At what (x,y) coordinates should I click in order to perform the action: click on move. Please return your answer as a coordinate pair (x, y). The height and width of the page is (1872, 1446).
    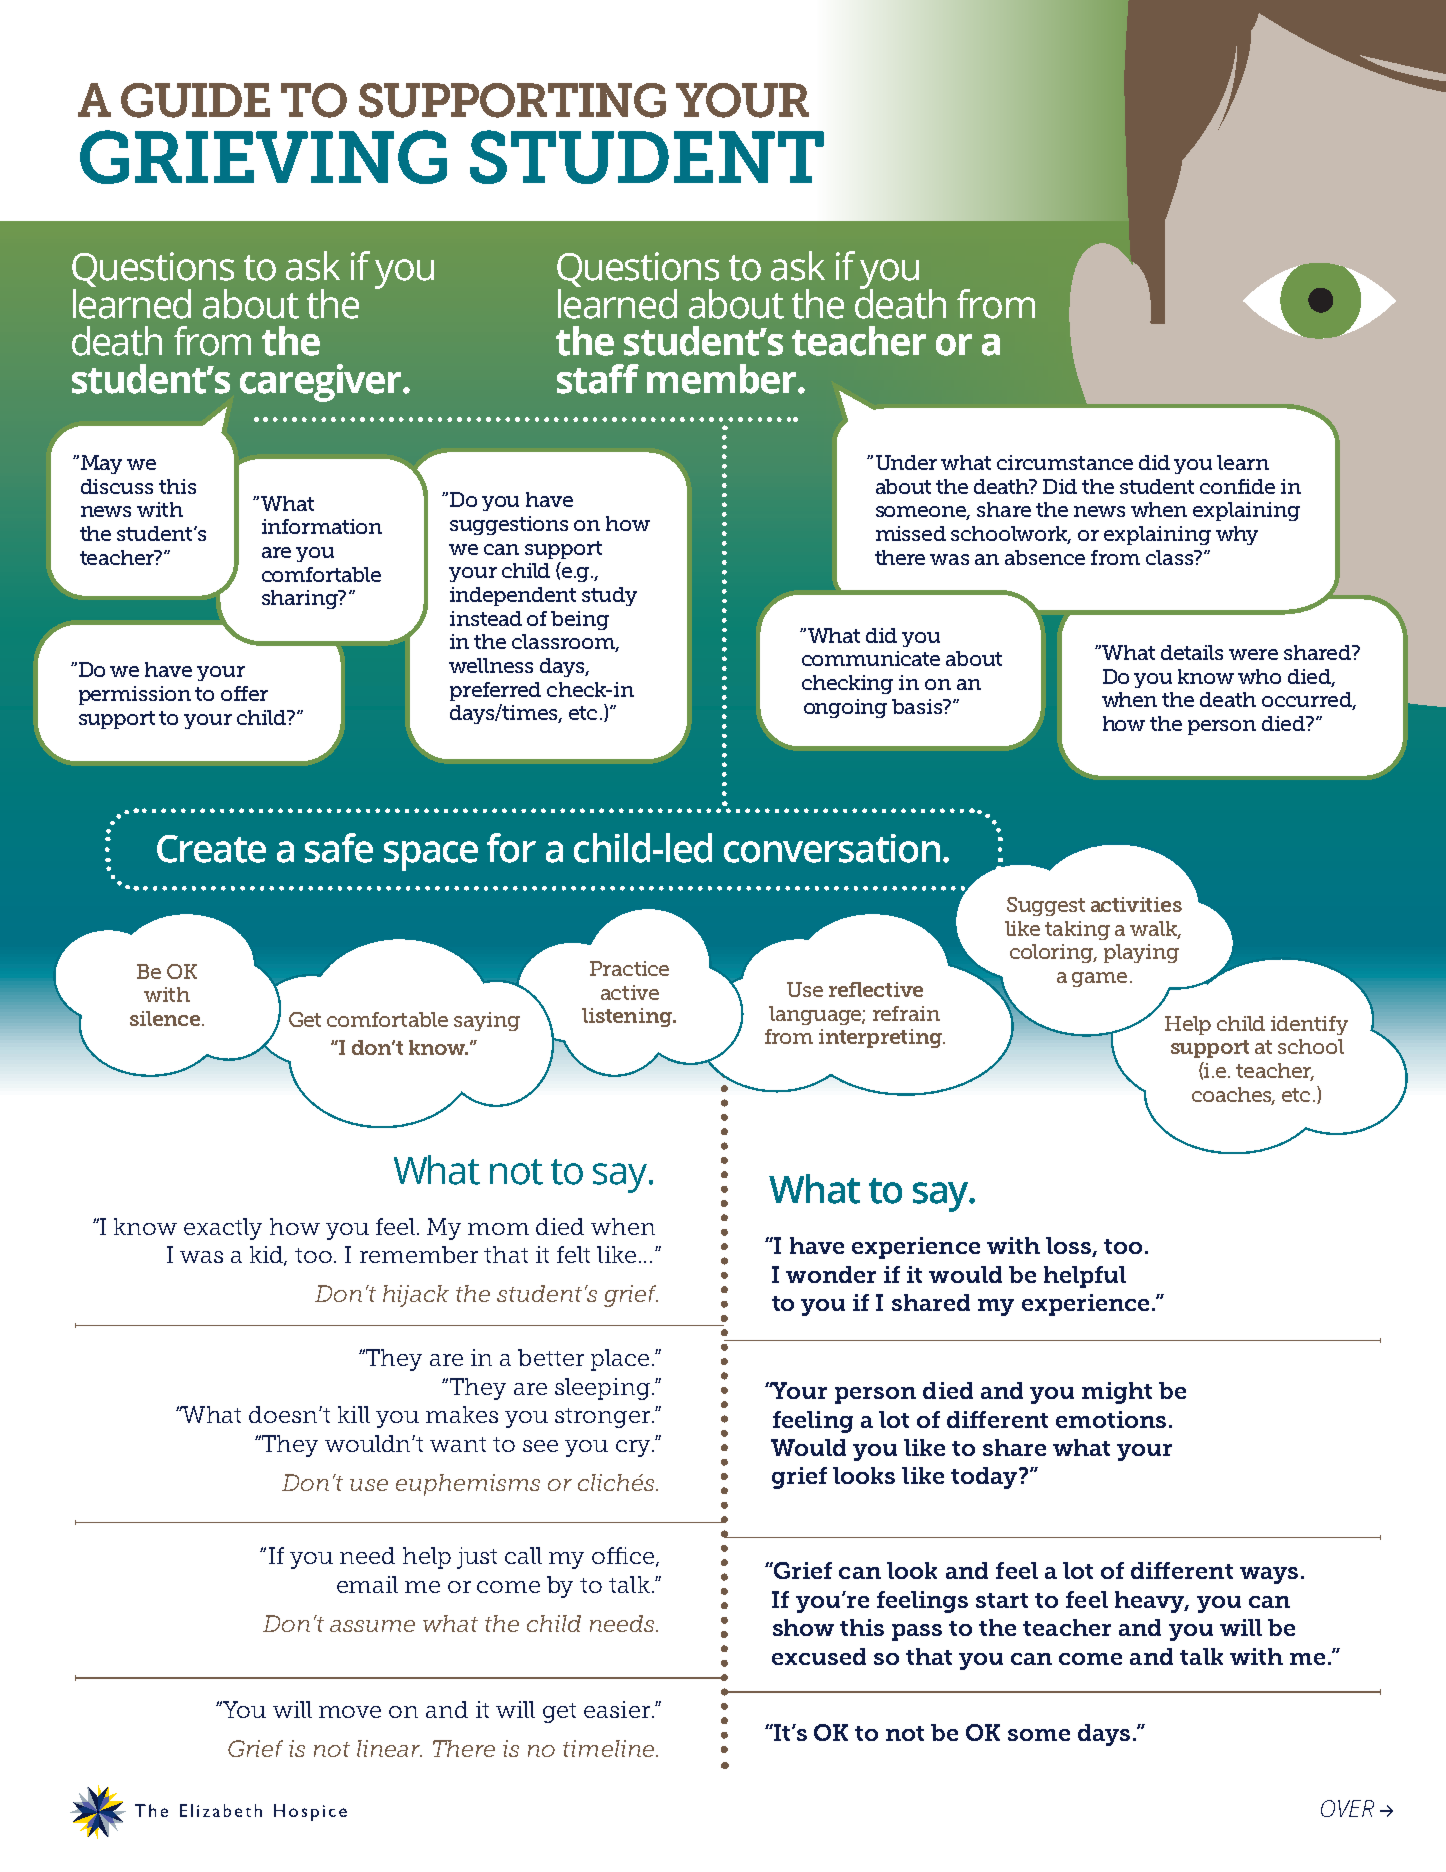
    Looking at the image, I should click on (350, 1712).
